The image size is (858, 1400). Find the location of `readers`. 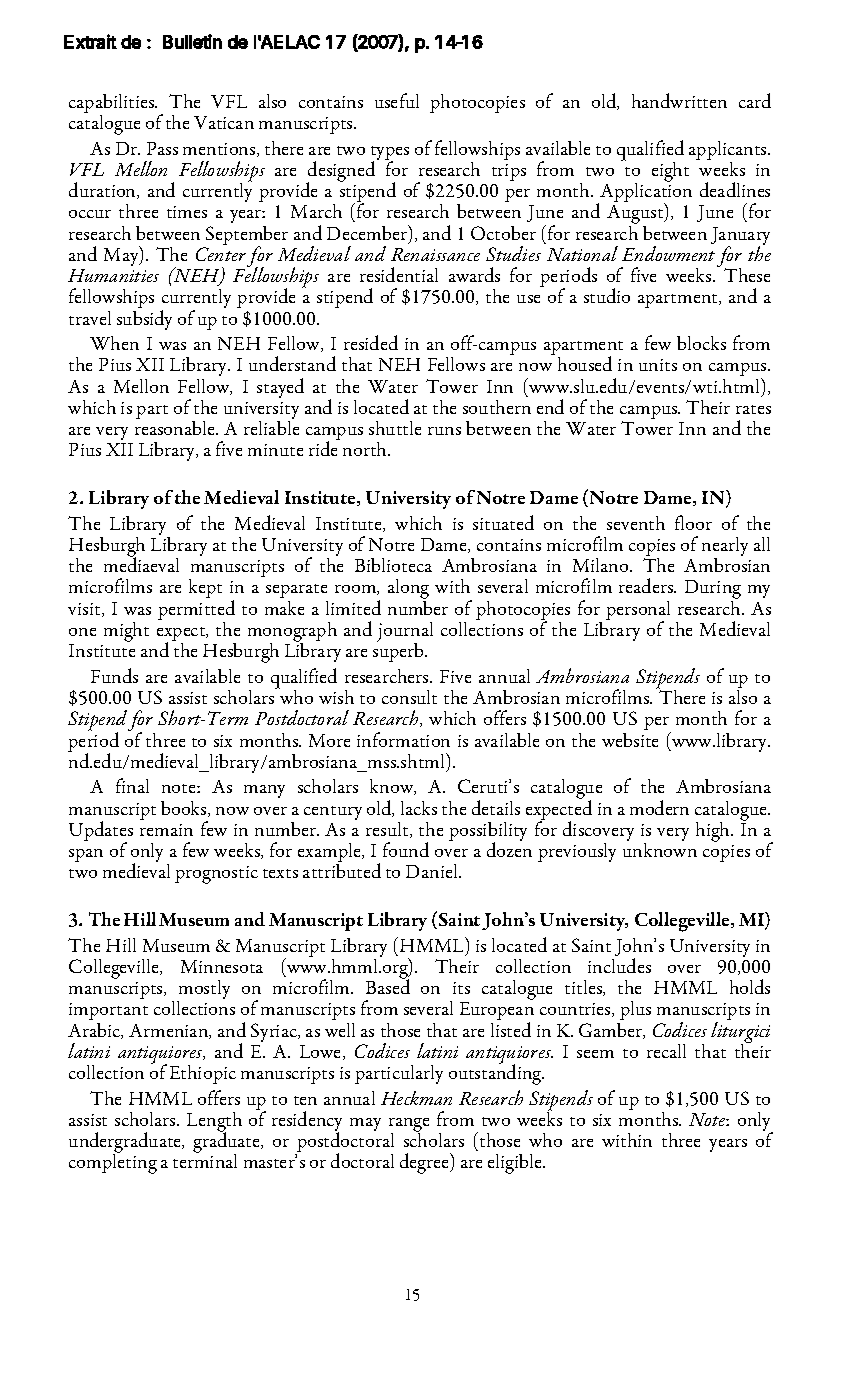

readers is located at coordinates (647, 585).
